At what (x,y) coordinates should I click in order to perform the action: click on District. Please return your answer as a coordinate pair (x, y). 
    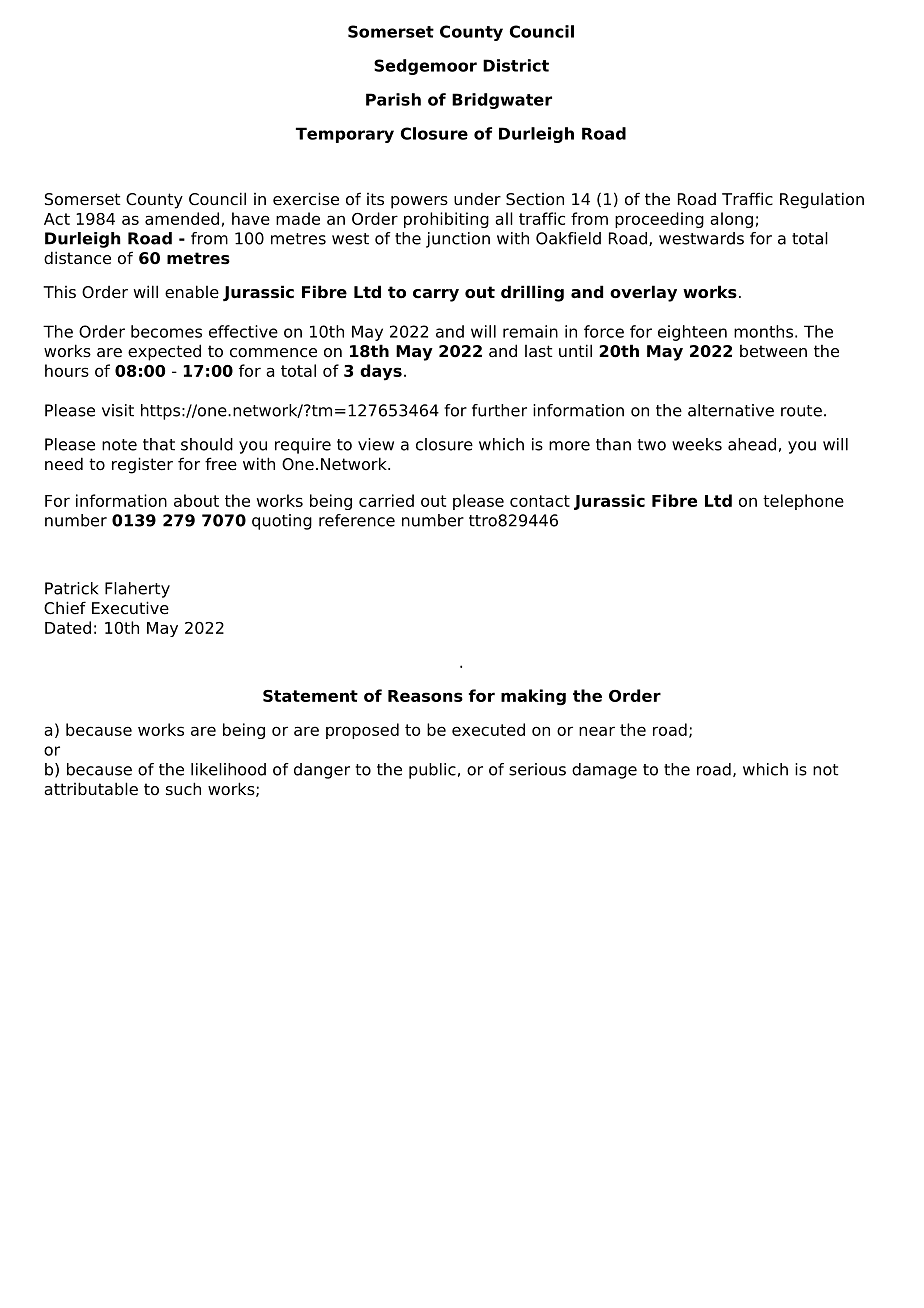
    Looking at the image, I should click on (516, 65).
